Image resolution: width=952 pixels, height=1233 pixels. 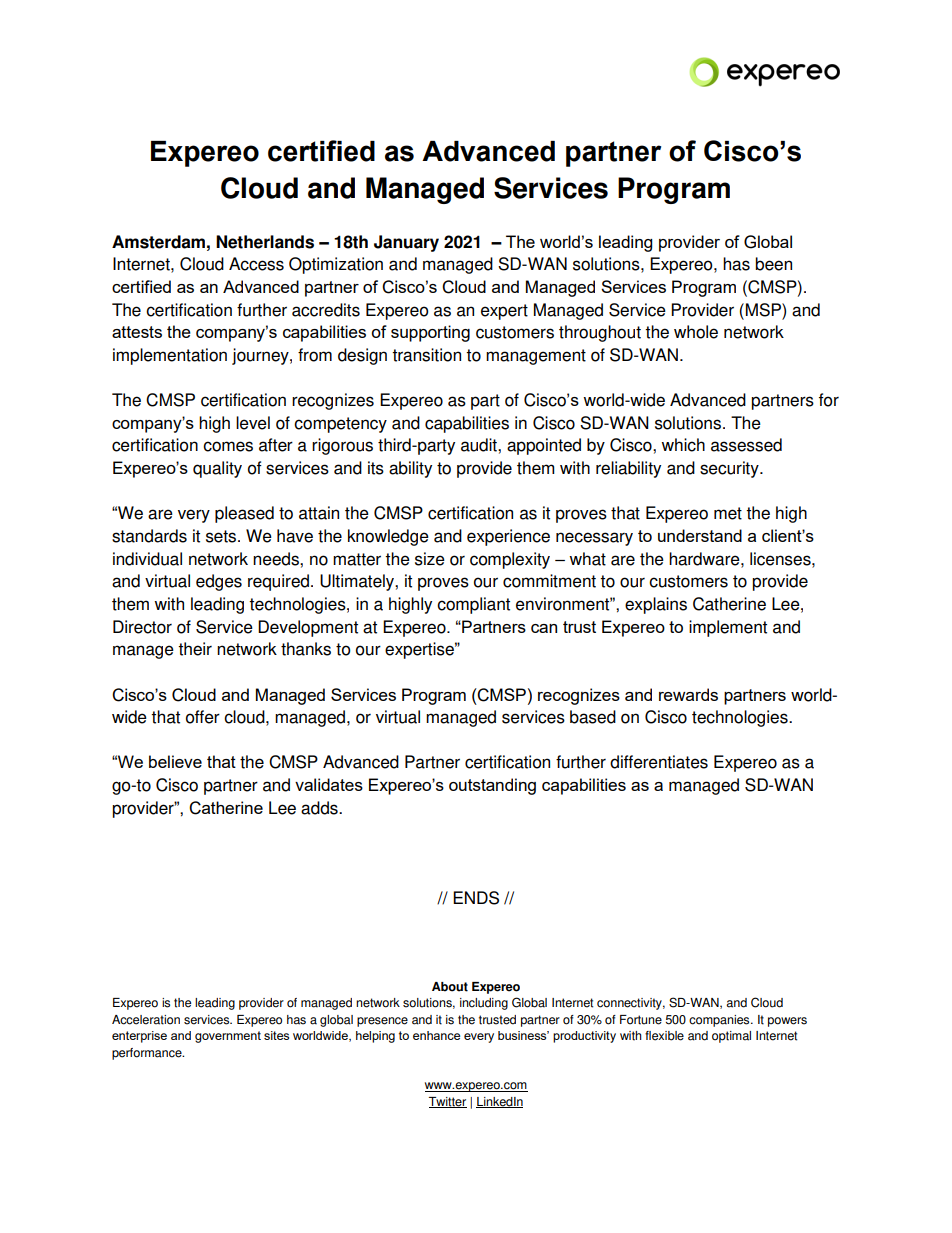 I want to click on size, so click(x=430, y=559).
